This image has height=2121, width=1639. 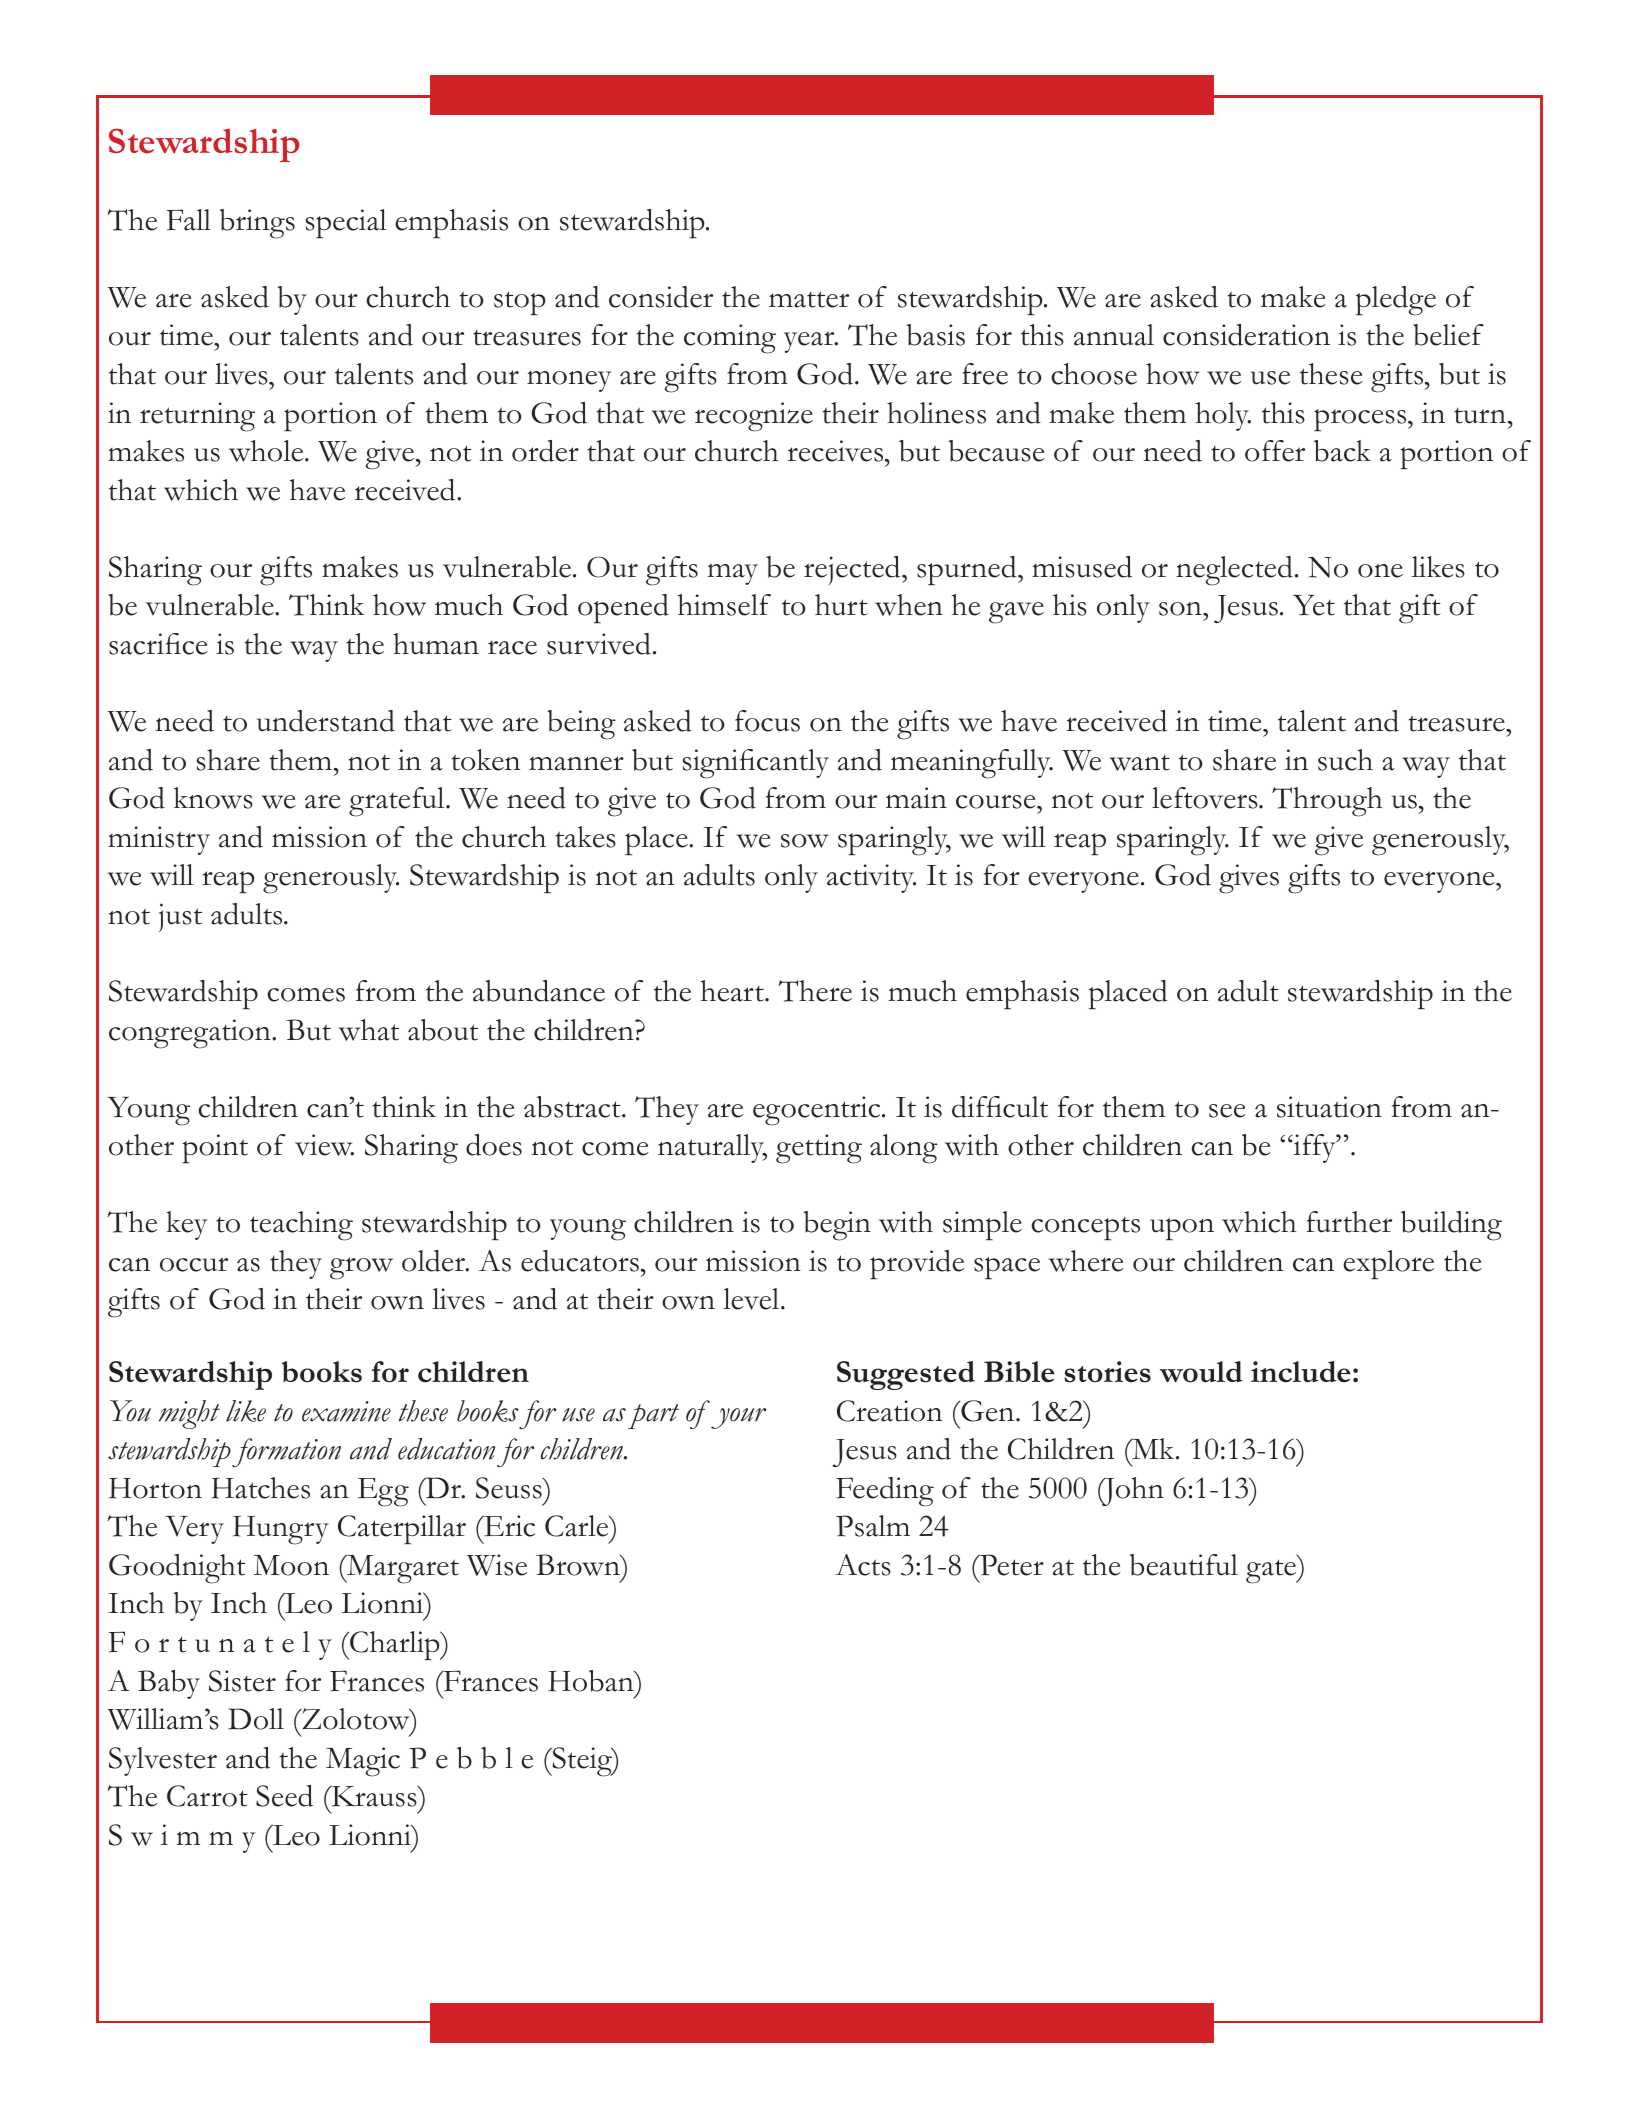 I want to click on examine, so click(x=346, y=1411).
